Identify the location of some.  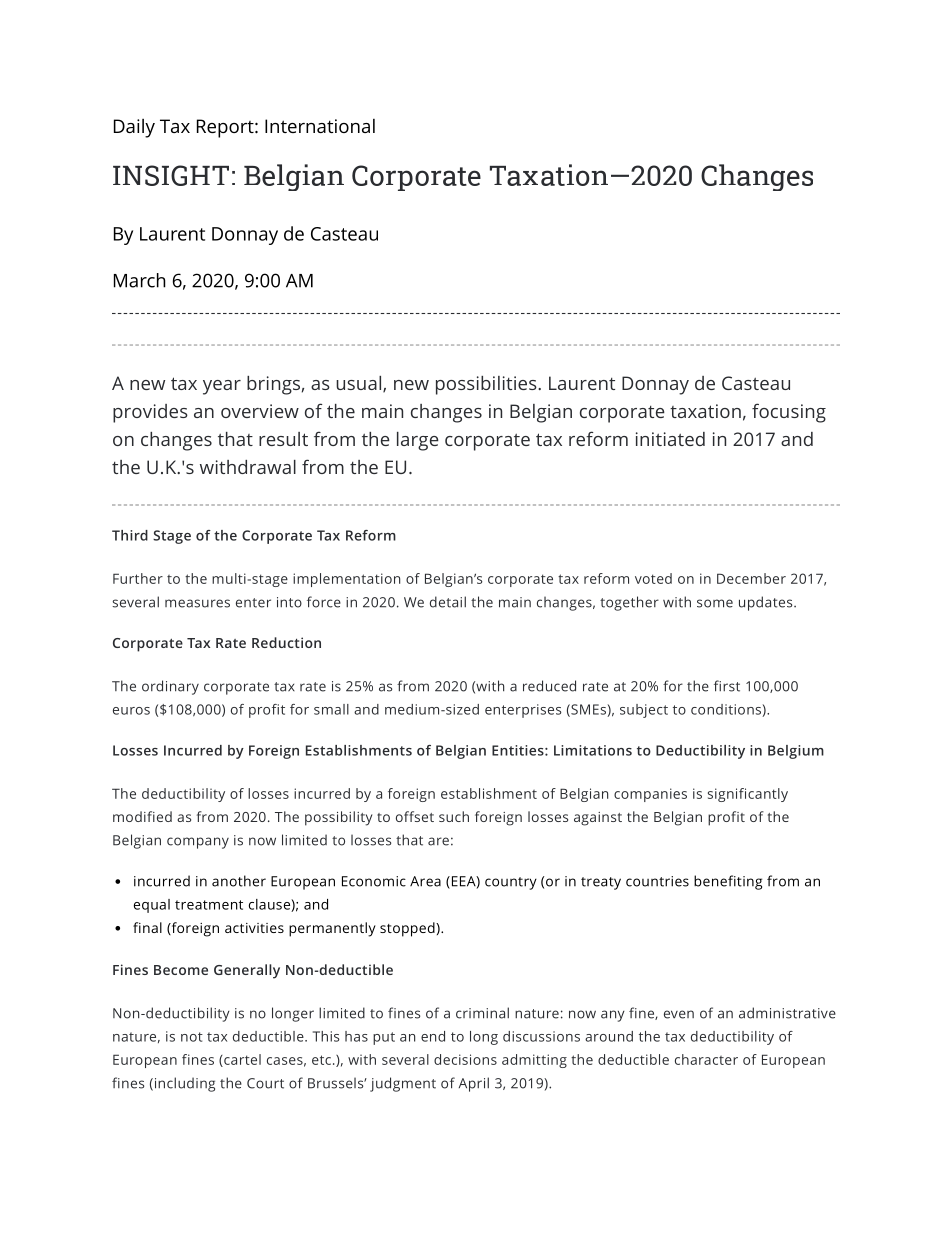
(715, 603).
